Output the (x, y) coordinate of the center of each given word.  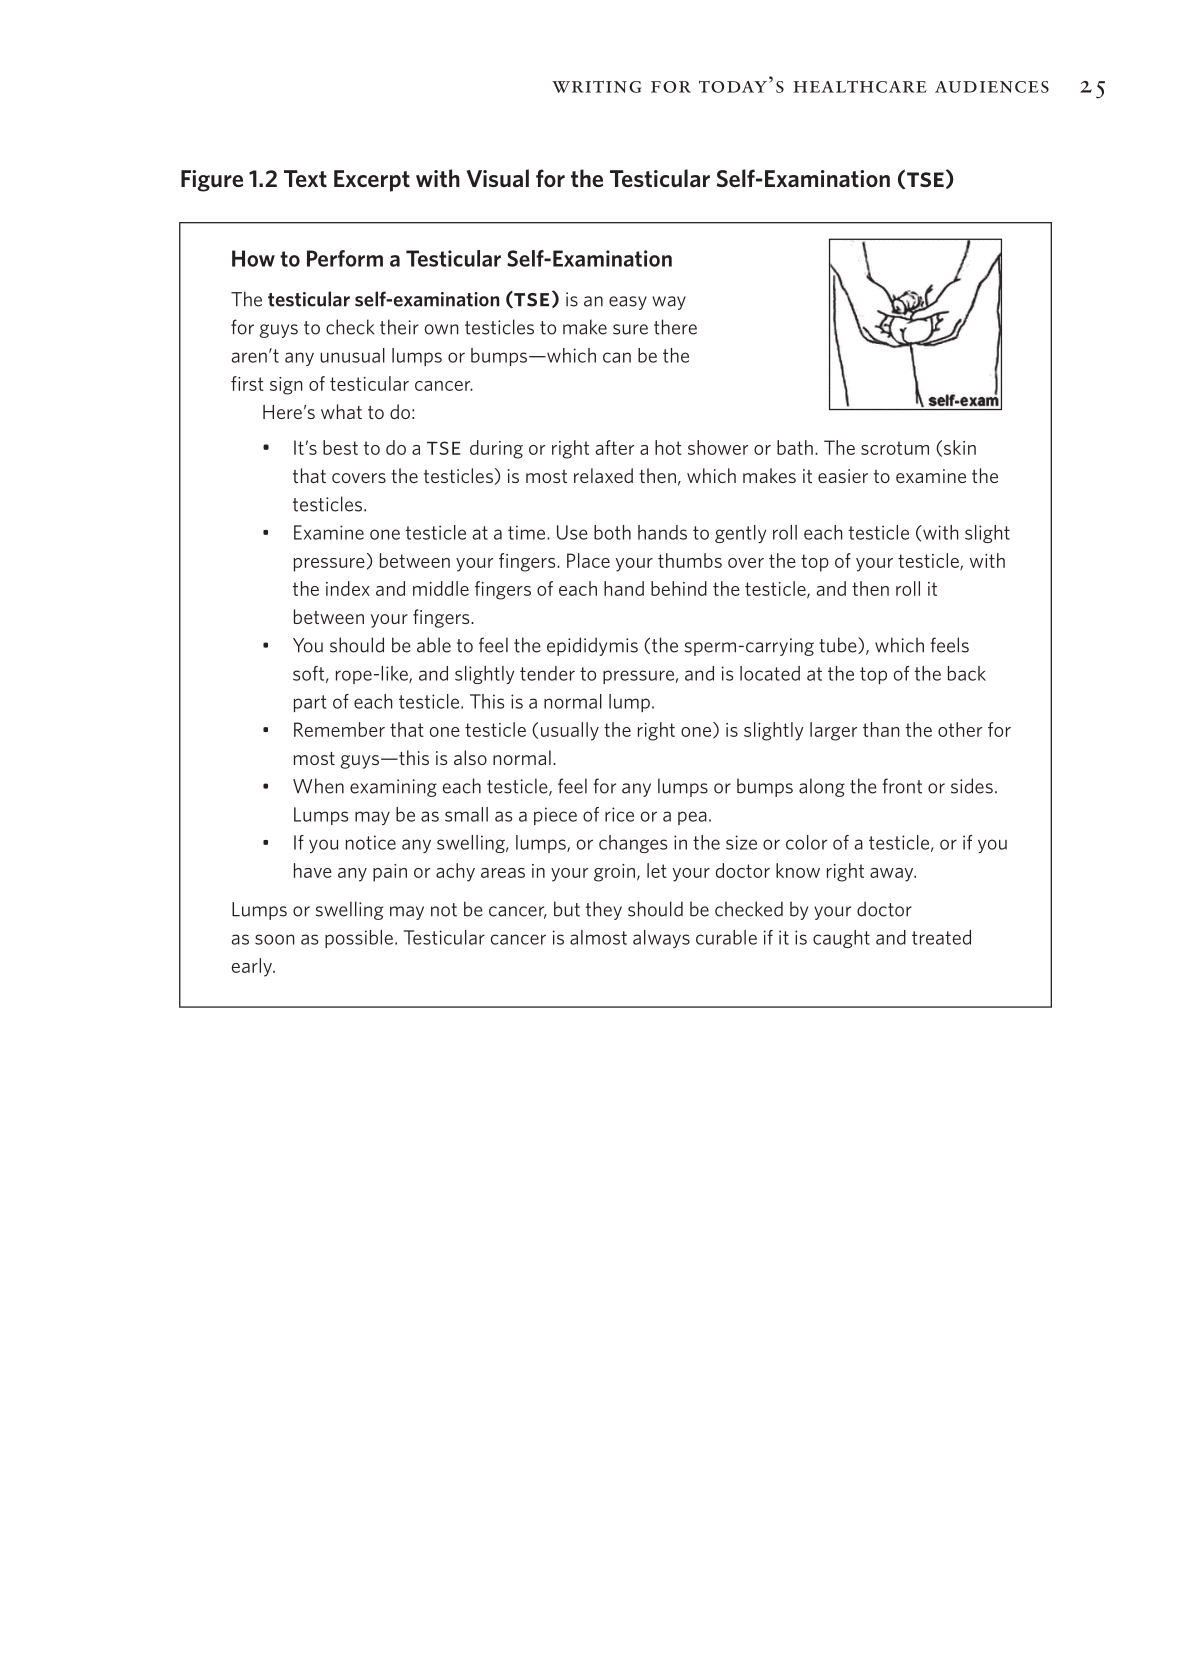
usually (570, 731)
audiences (992, 87)
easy (628, 303)
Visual (498, 178)
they (604, 910)
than (881, 729)
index (348, 588)
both (612, 532)
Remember (339, 729)
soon (274, 939)
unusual (352, 355)
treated (941, 937)
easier (843, 476)
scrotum (895, 448)
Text (305, 178)
